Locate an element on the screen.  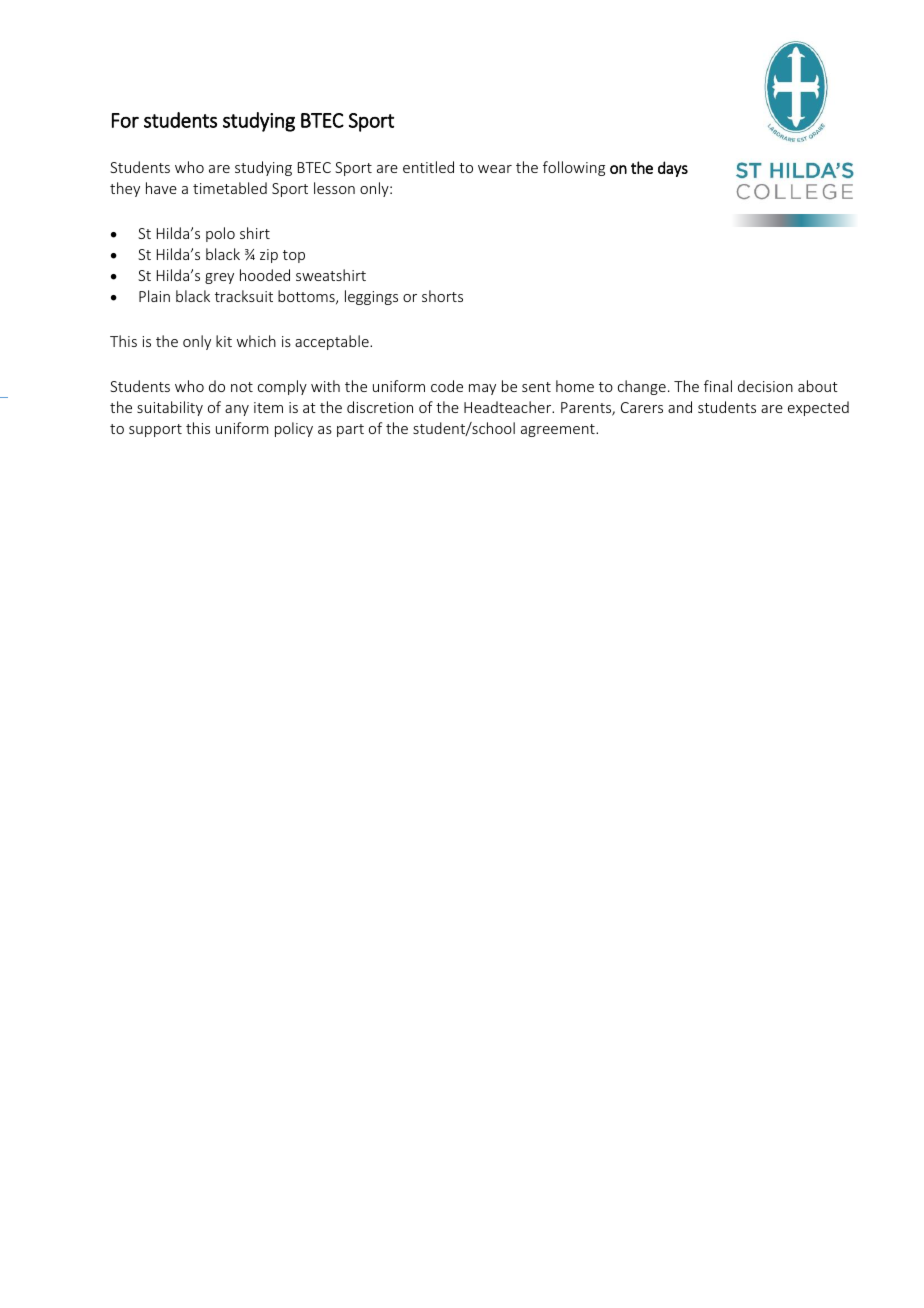
support is located at coordinates (155, 430).
